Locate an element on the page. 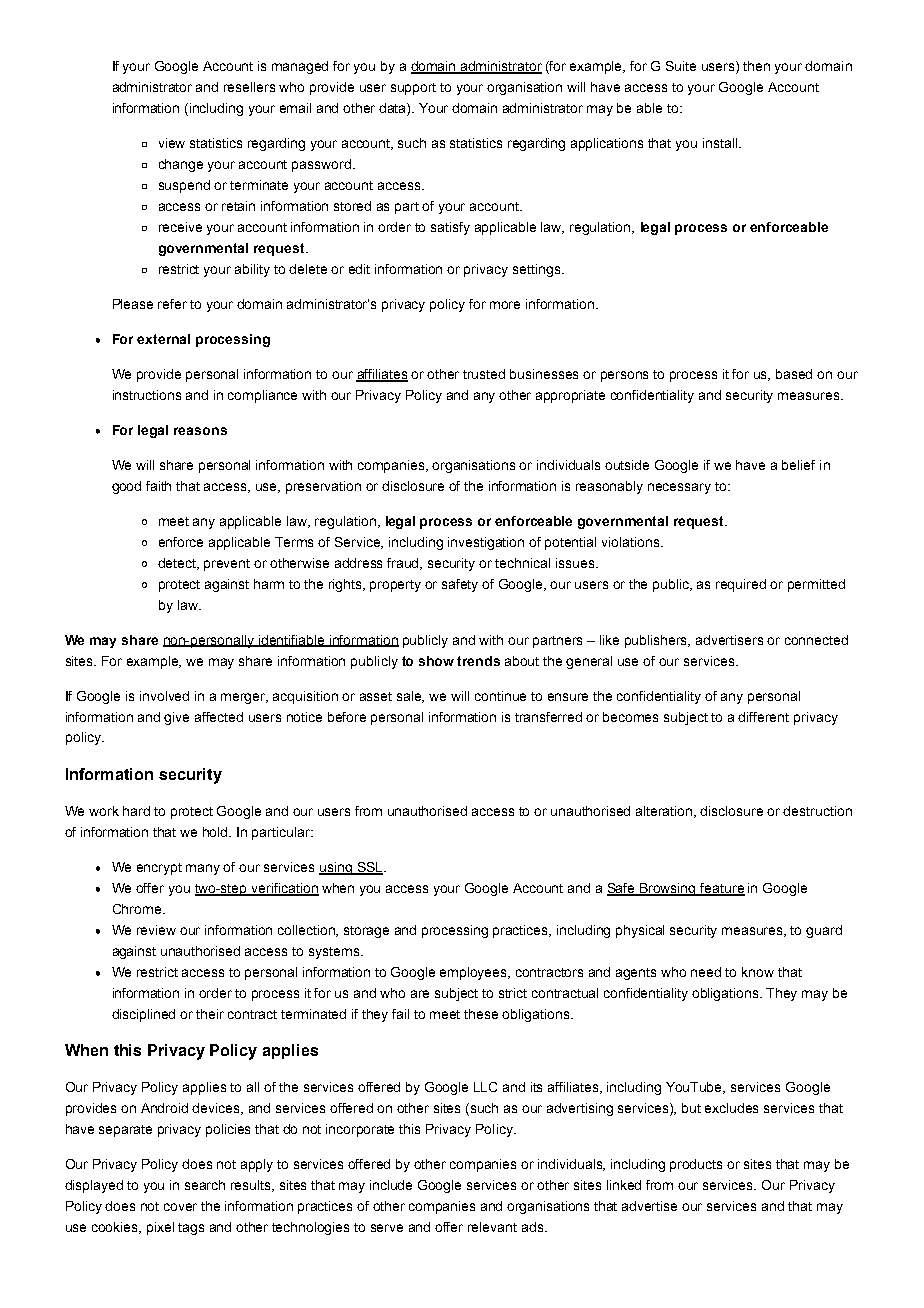 Image resolution: width=924 pixels, height=1308 pixels. know is located at coordinates (758, 972).
